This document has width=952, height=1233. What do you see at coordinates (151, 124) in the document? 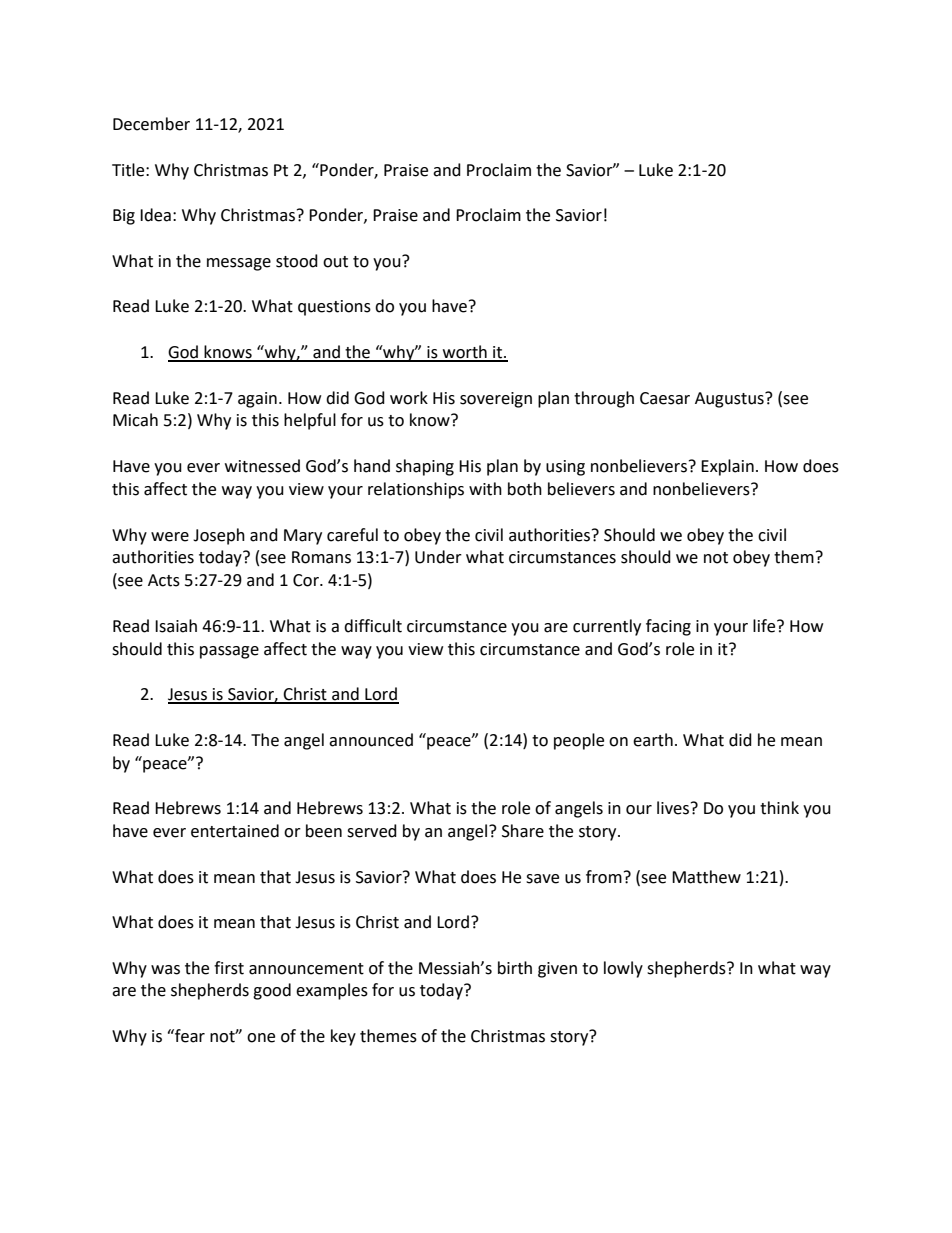
I see `December` at bounding box center [151, 124].
